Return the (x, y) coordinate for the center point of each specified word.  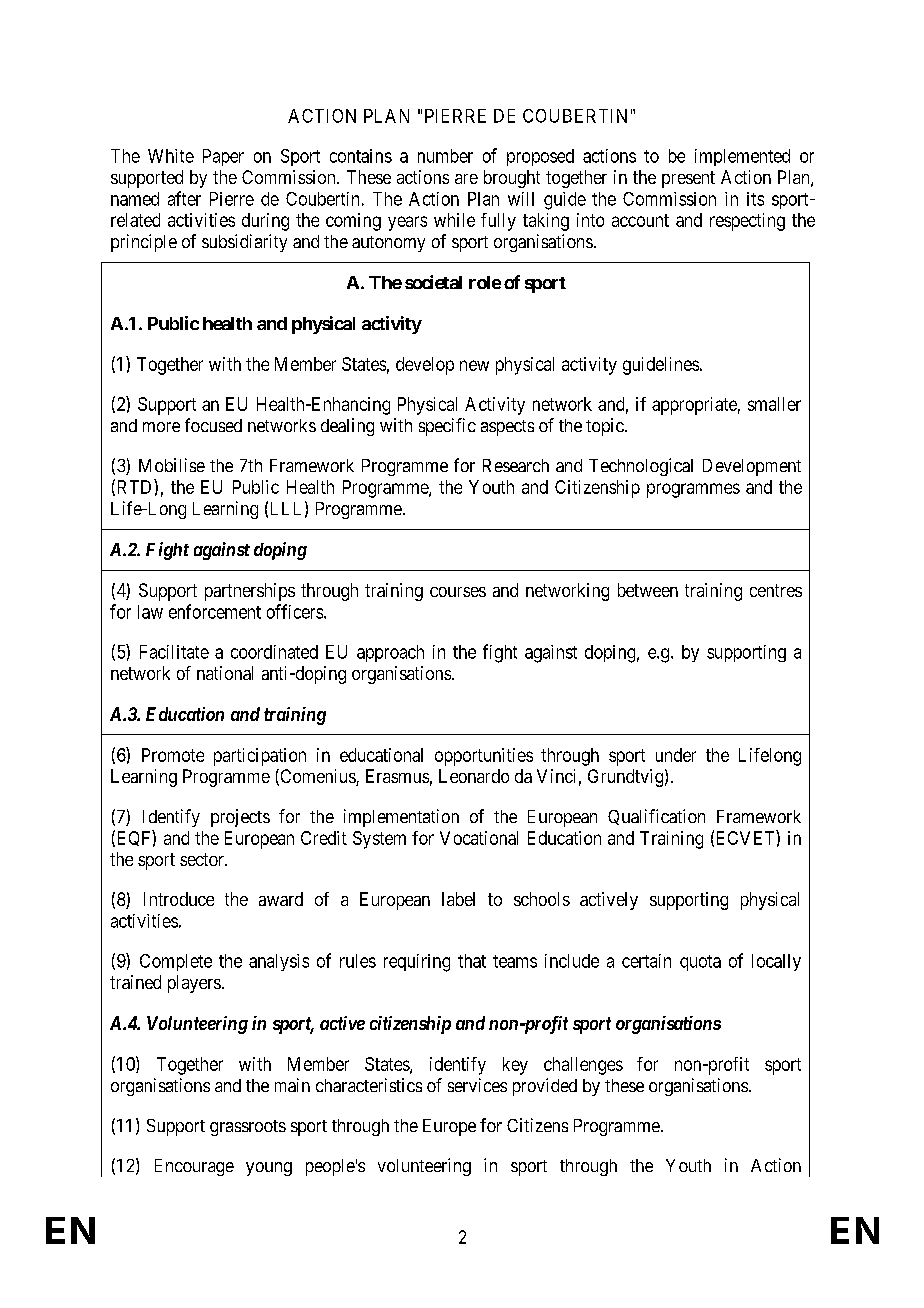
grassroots (248, 1128)
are (466, 179)
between (648, 590)
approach (390, 653)
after (184, 198)
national (225, 673)
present (688, 179)
